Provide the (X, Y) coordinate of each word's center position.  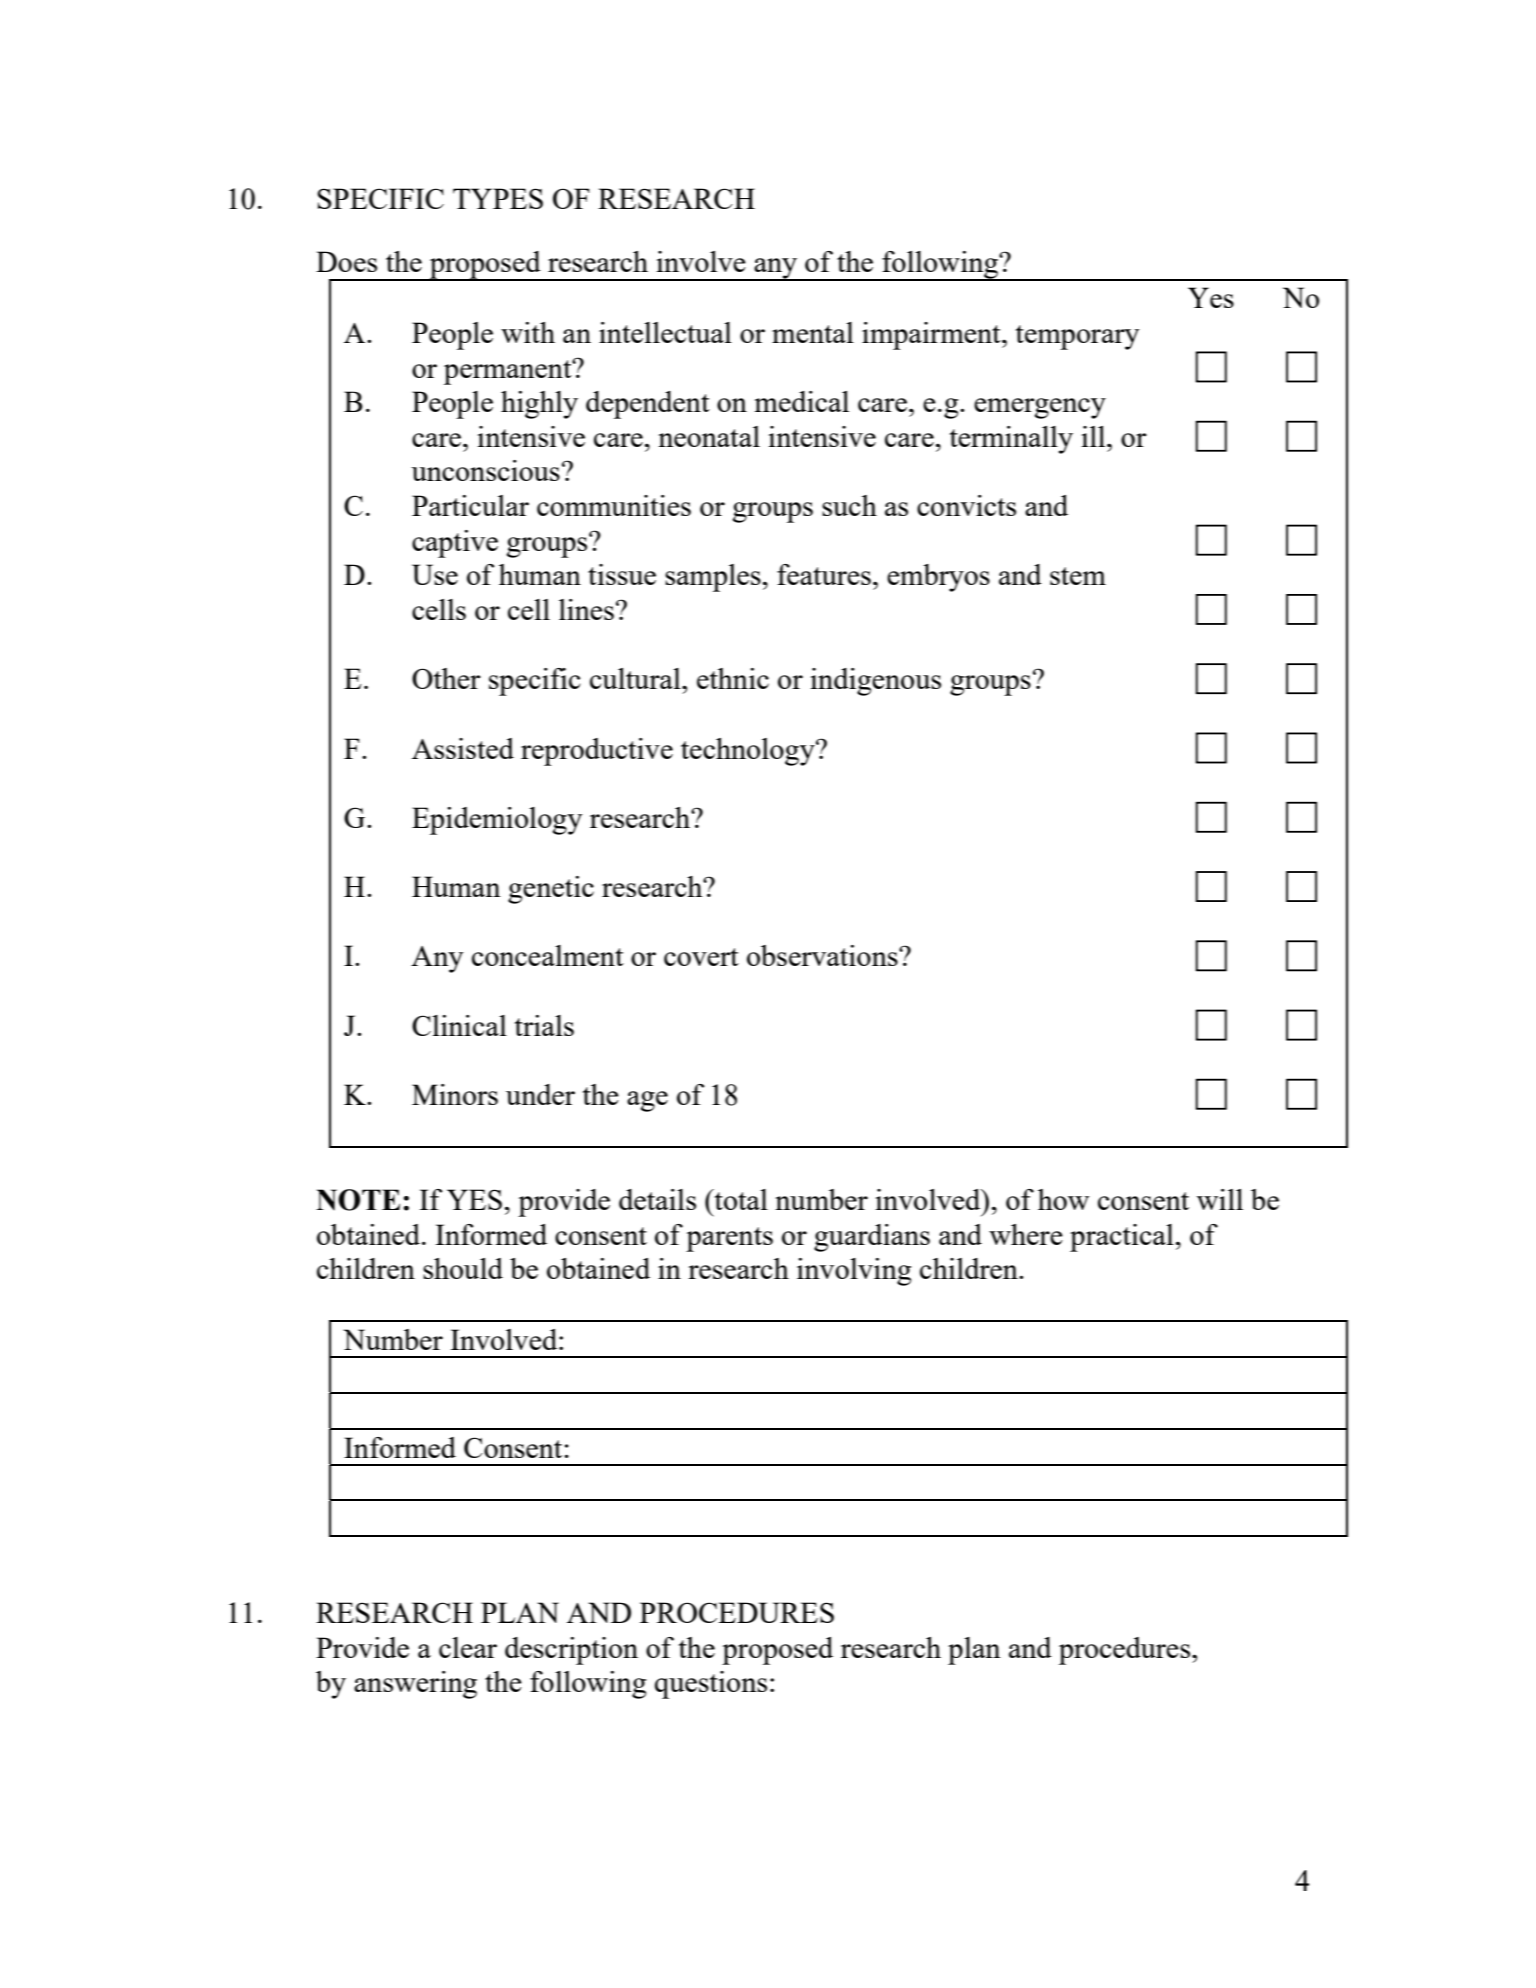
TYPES (498, 198)
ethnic (733, 678)
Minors (455, 1094)
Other (446, 678)
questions (711, 1685)
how (1063, 1199)
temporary (1077, 337)
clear (468, 1647)
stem (1078, 576)
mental (813, 332)
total (740, 1199)
